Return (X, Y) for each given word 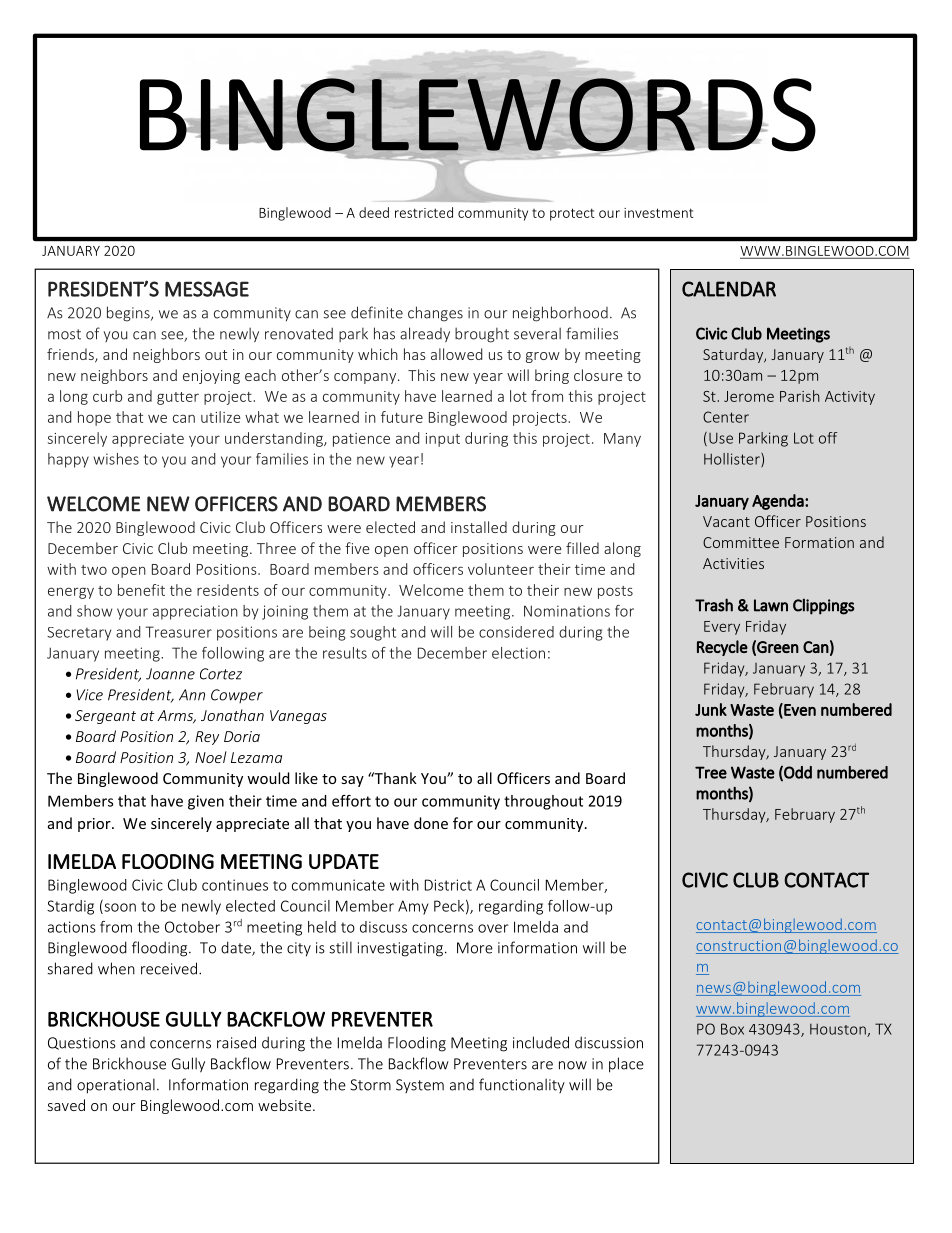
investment (659, 213)
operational (116, 1086)
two (94, 570)
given (206, 802)
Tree (711, 772)
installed (479, 527)
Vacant (726, 521)
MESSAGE (207, 289)
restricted (424, 212)
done (431, 823)
